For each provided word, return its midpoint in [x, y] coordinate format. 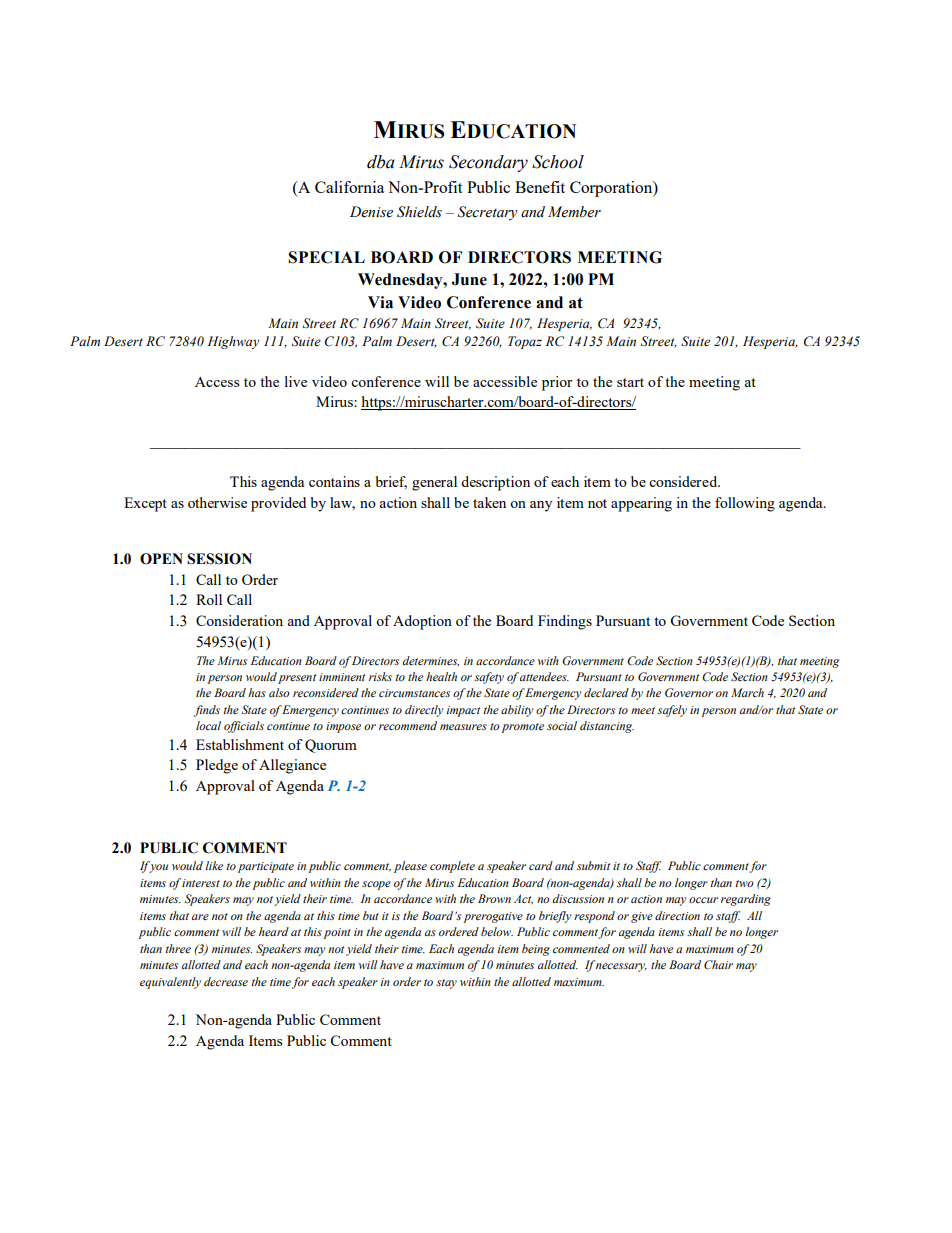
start [630, 382]
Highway [233, 342]
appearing [641, 504]
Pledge [217, 766]
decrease [226, 981]
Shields [419, 212]
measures [463, 727]
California [349, 187]
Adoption [422, 622]
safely [672, 711]
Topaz [525, 342]
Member [574, 212]
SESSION [219, 559]
